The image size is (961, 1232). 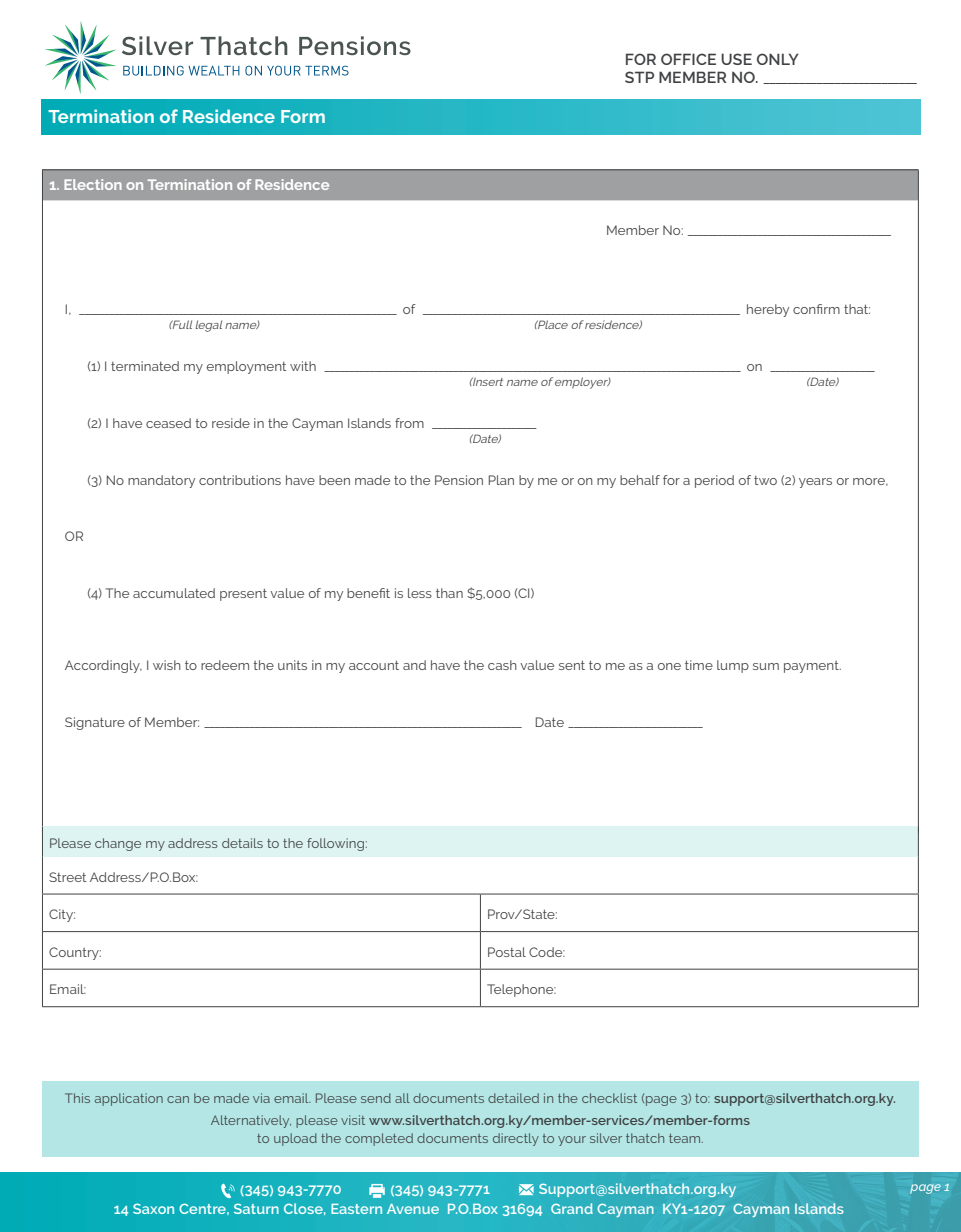 I want to click on Election, so click(x=93, y=184).
